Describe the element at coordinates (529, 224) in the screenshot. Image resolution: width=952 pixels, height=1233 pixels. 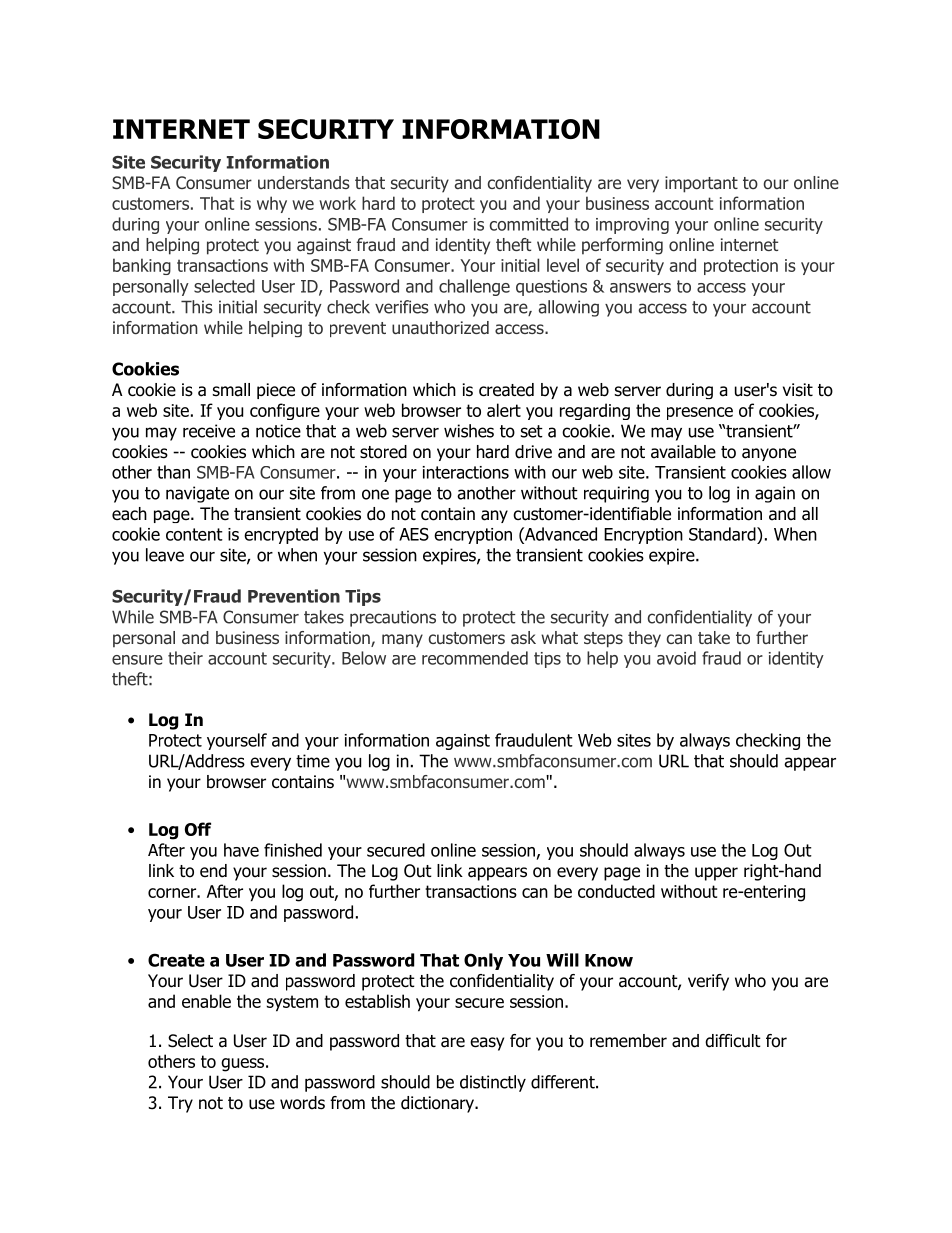
I see `committed` at that location.
